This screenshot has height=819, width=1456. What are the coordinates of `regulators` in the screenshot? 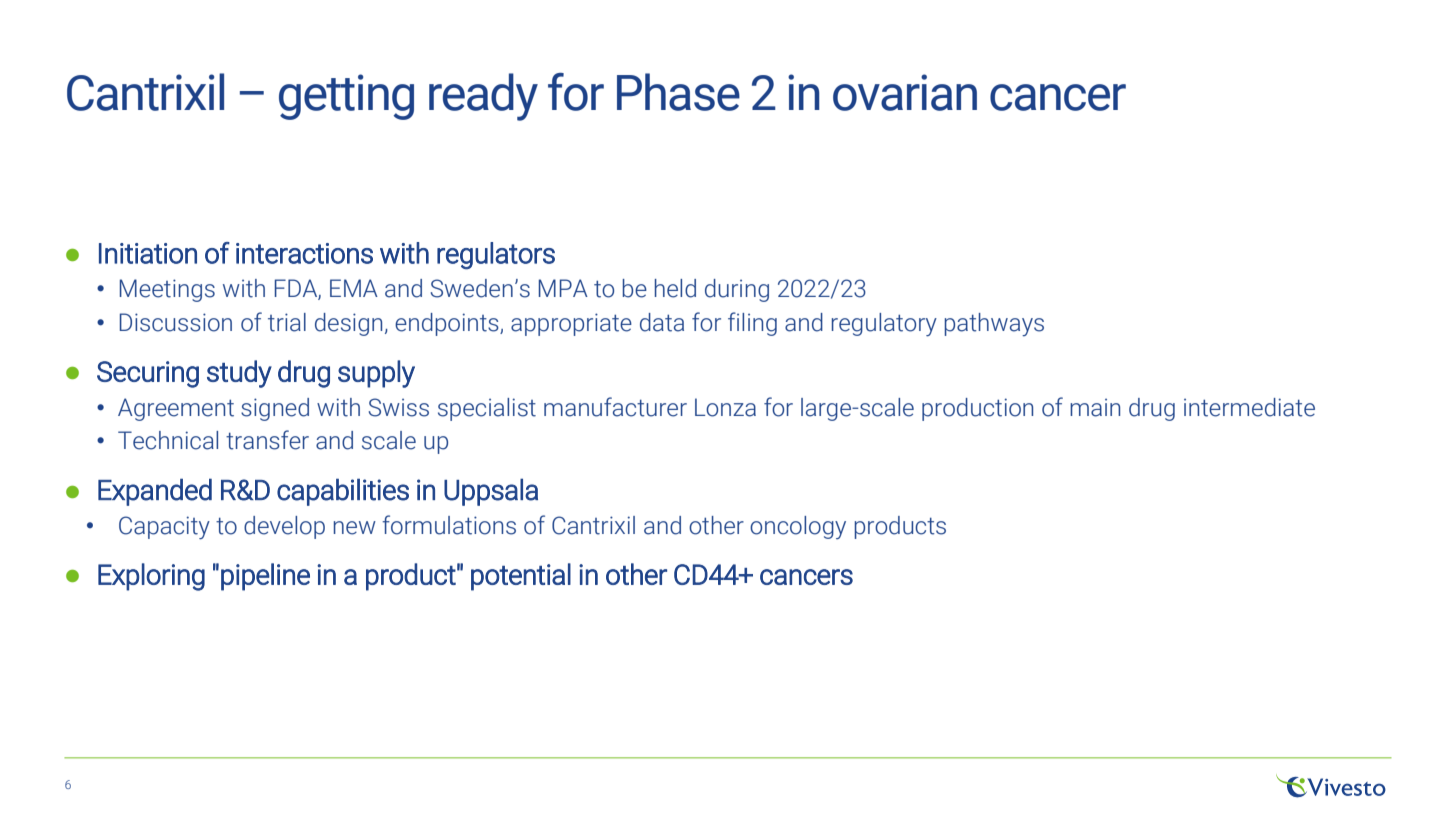 It's located at (496, 256).
